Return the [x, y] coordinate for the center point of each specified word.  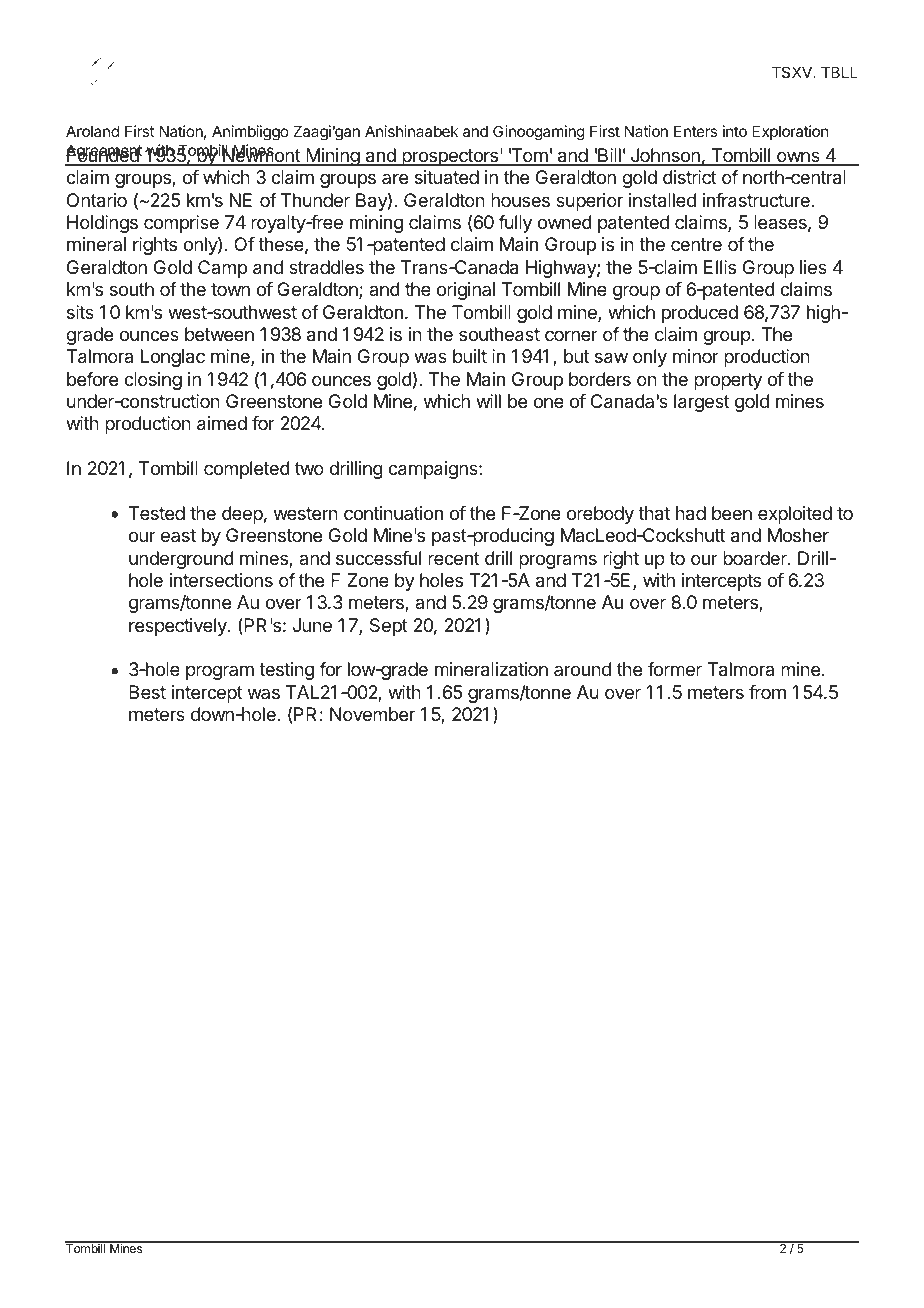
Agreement [104, 153]
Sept [389, 627]
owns [798, 158]
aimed [222, 423]
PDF [845, 1271]
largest [702, 403]
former [675, 669]
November [372, 714]
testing [286, 671]
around [582, 669]
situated [447, 177]
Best [147, 692]
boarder [756, 558]
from [767, 692]
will [488, 401]
